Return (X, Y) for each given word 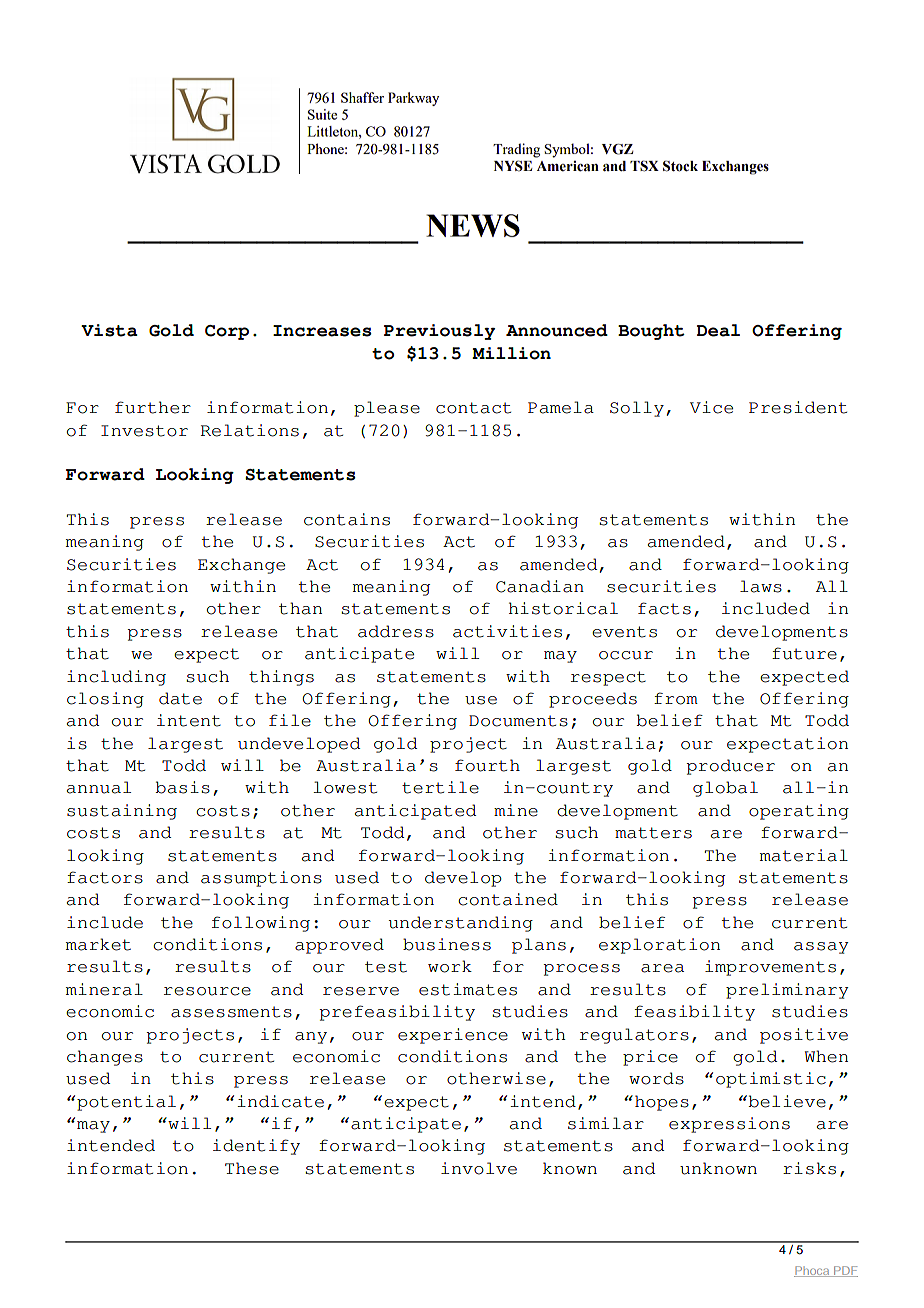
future (804, 653)
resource (207, 991)
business (447, 944)
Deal (718, 330)
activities (507, 631)
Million (511, 353)
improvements (770, 968)
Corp (227, 332)
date (180, 698)
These (252, 1168)
